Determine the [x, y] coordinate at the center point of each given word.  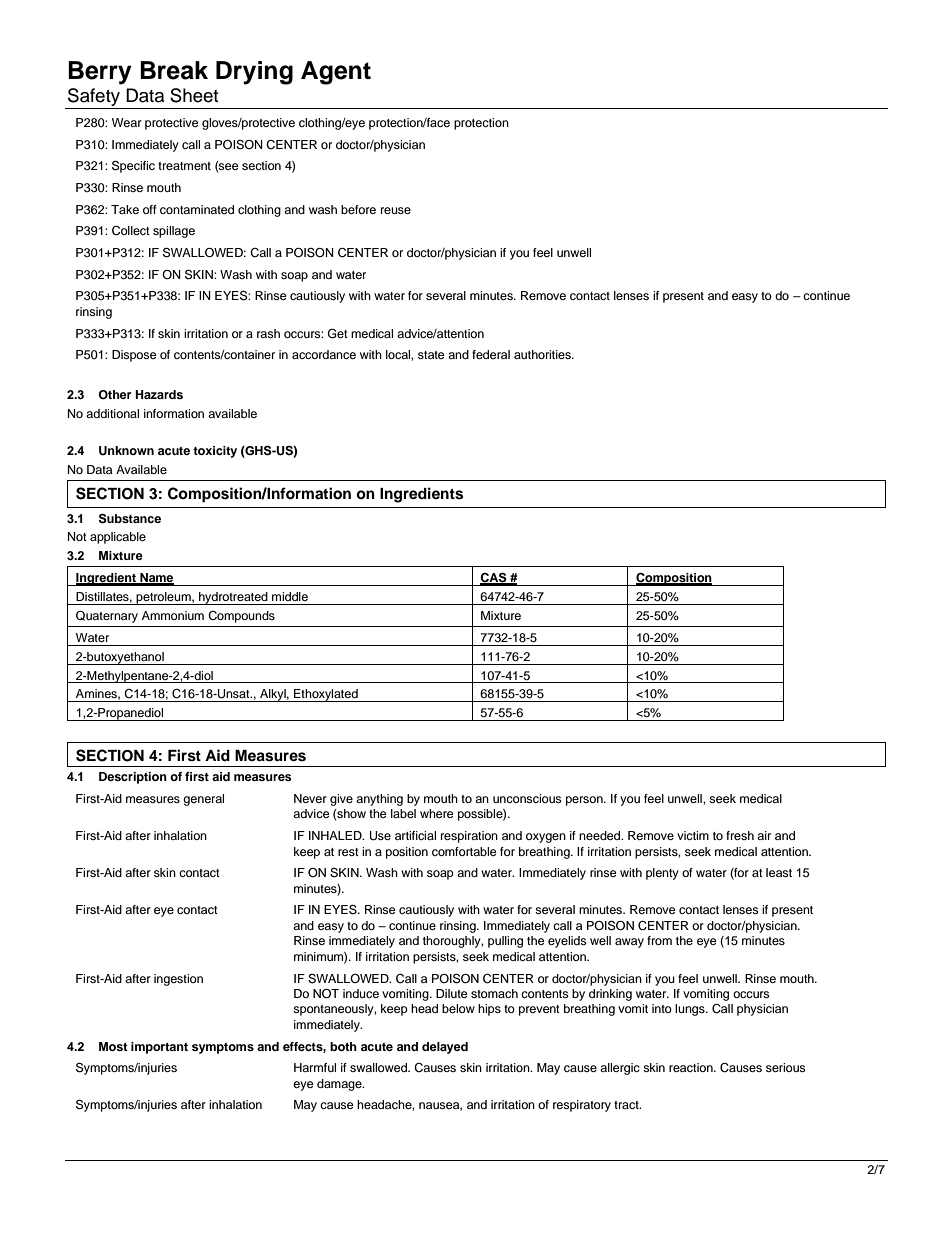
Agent [336, 73]
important [159, 1048]
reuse [396, 210]
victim [693, 835]
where [437, 813]
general [203, 800]
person [585, 801]
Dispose [134, 356]
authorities [543, 354]
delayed [445, 1048]
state [431, 355]
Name [156, 579]
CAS [494, 578]
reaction [692, 1067]
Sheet [194, 95]
